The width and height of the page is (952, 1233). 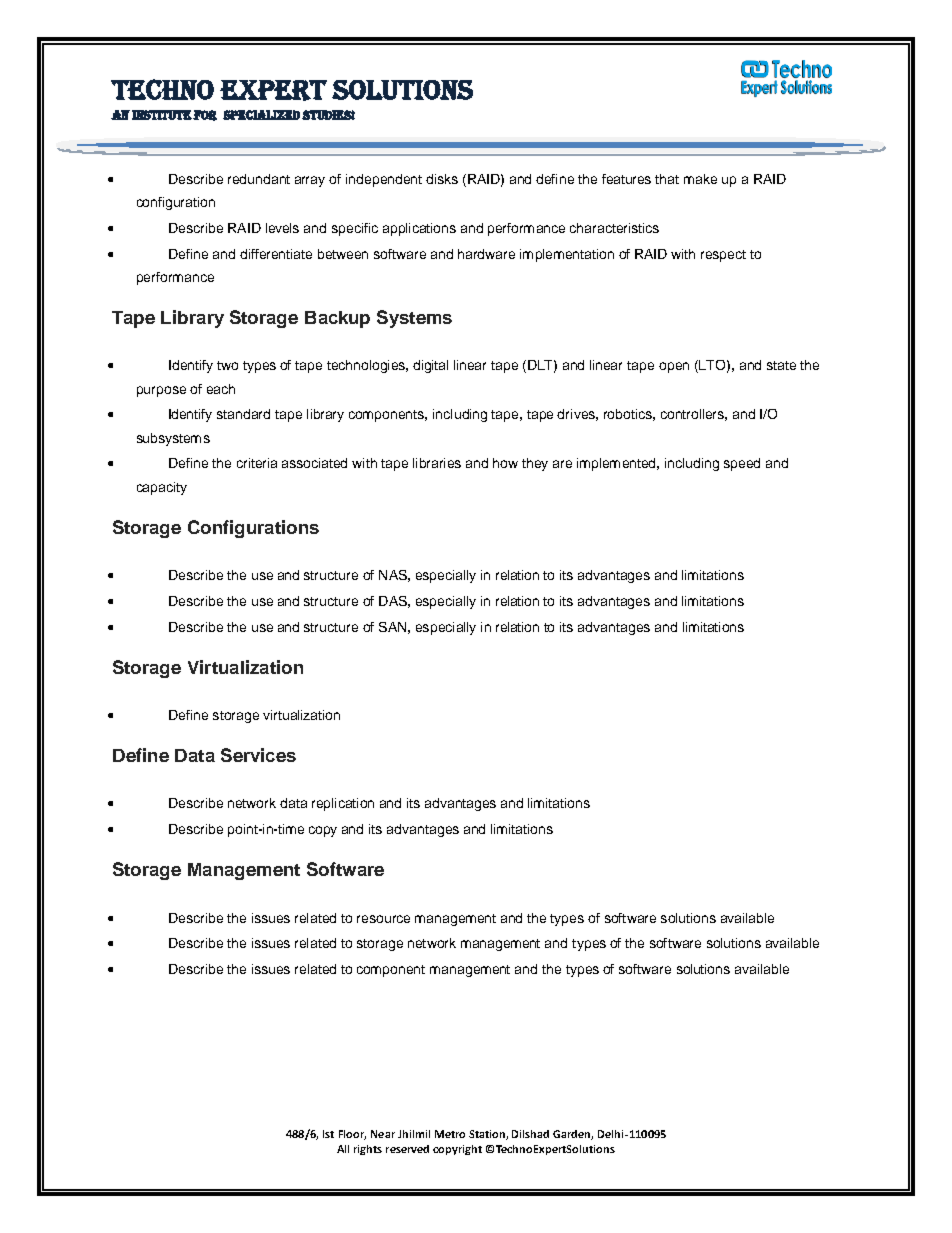 What do you see at coordinates (742, 464) in the page?
I see `speed` at bounding box center [742, 464].
